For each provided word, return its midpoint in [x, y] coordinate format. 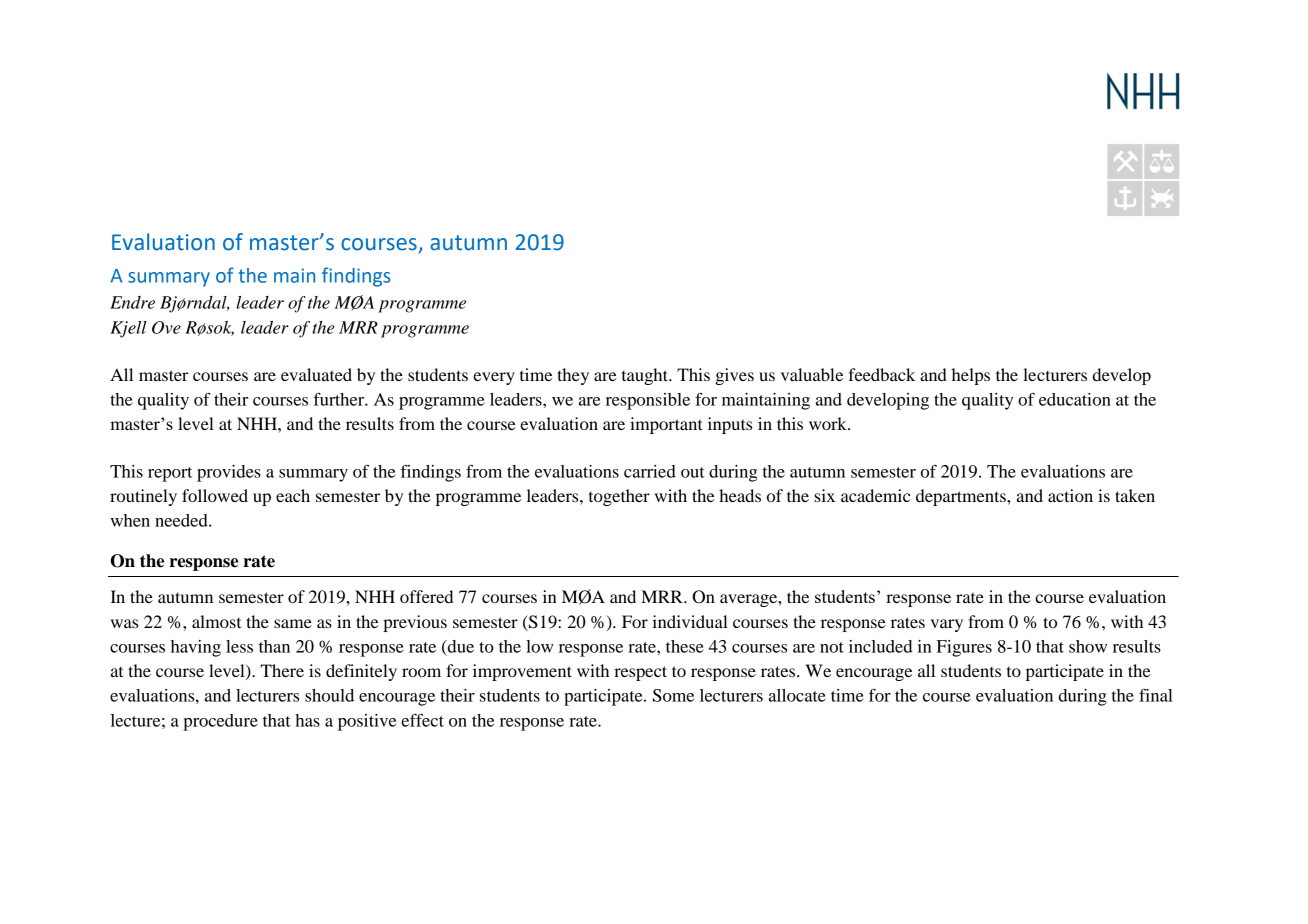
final [1156, 695]
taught [646, 376]
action [1070, 495]
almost [216, 621]
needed [182, 520]
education [1075, 399]
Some [673, 695]
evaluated [316, 374]
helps [971, 376]
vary [947, 625]
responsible [648, 401]
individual [690, 621]
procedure [220, 722]
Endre [132, 302]
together [619, 497]
